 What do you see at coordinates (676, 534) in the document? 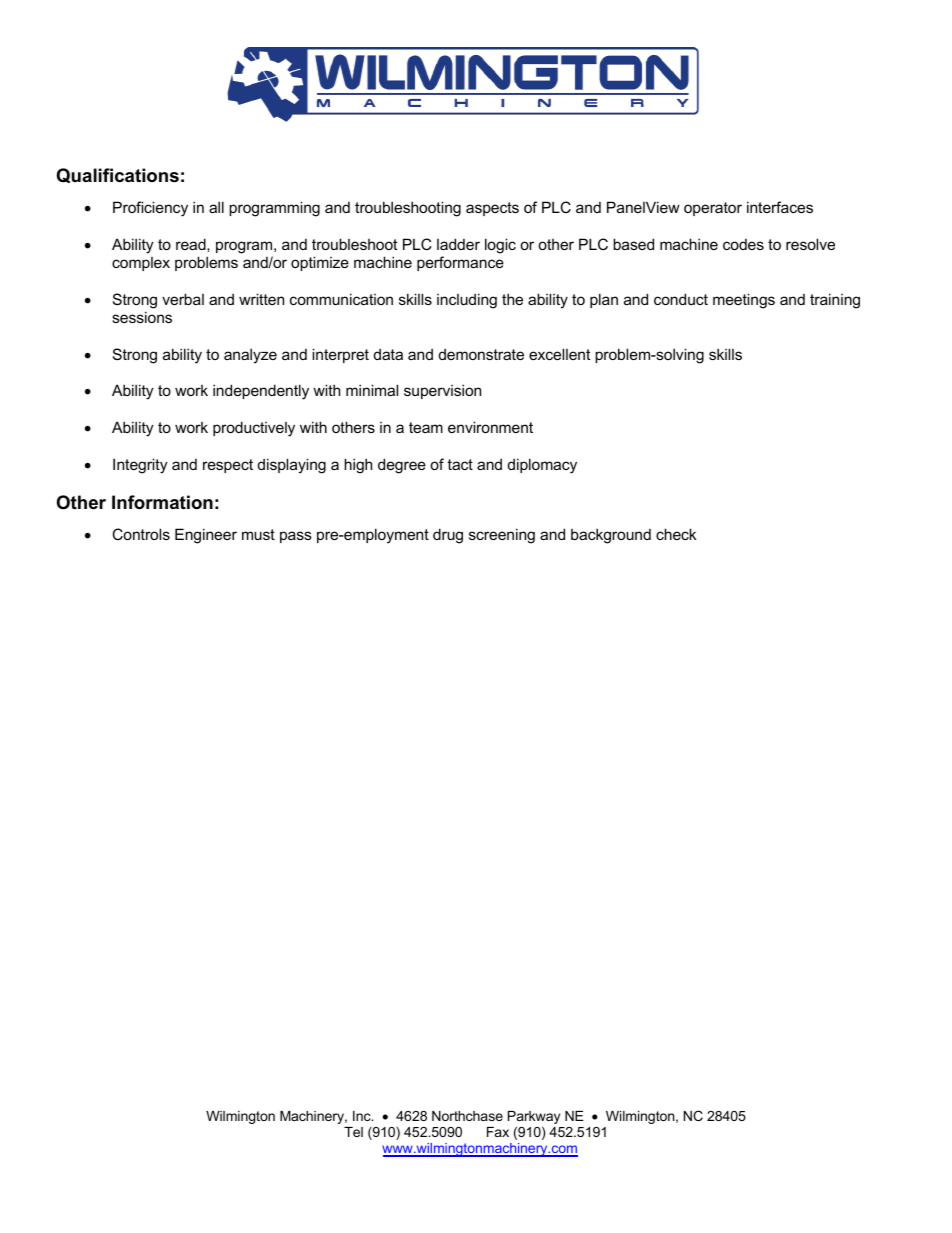
I see `check` at bounding box center [676, 534].
